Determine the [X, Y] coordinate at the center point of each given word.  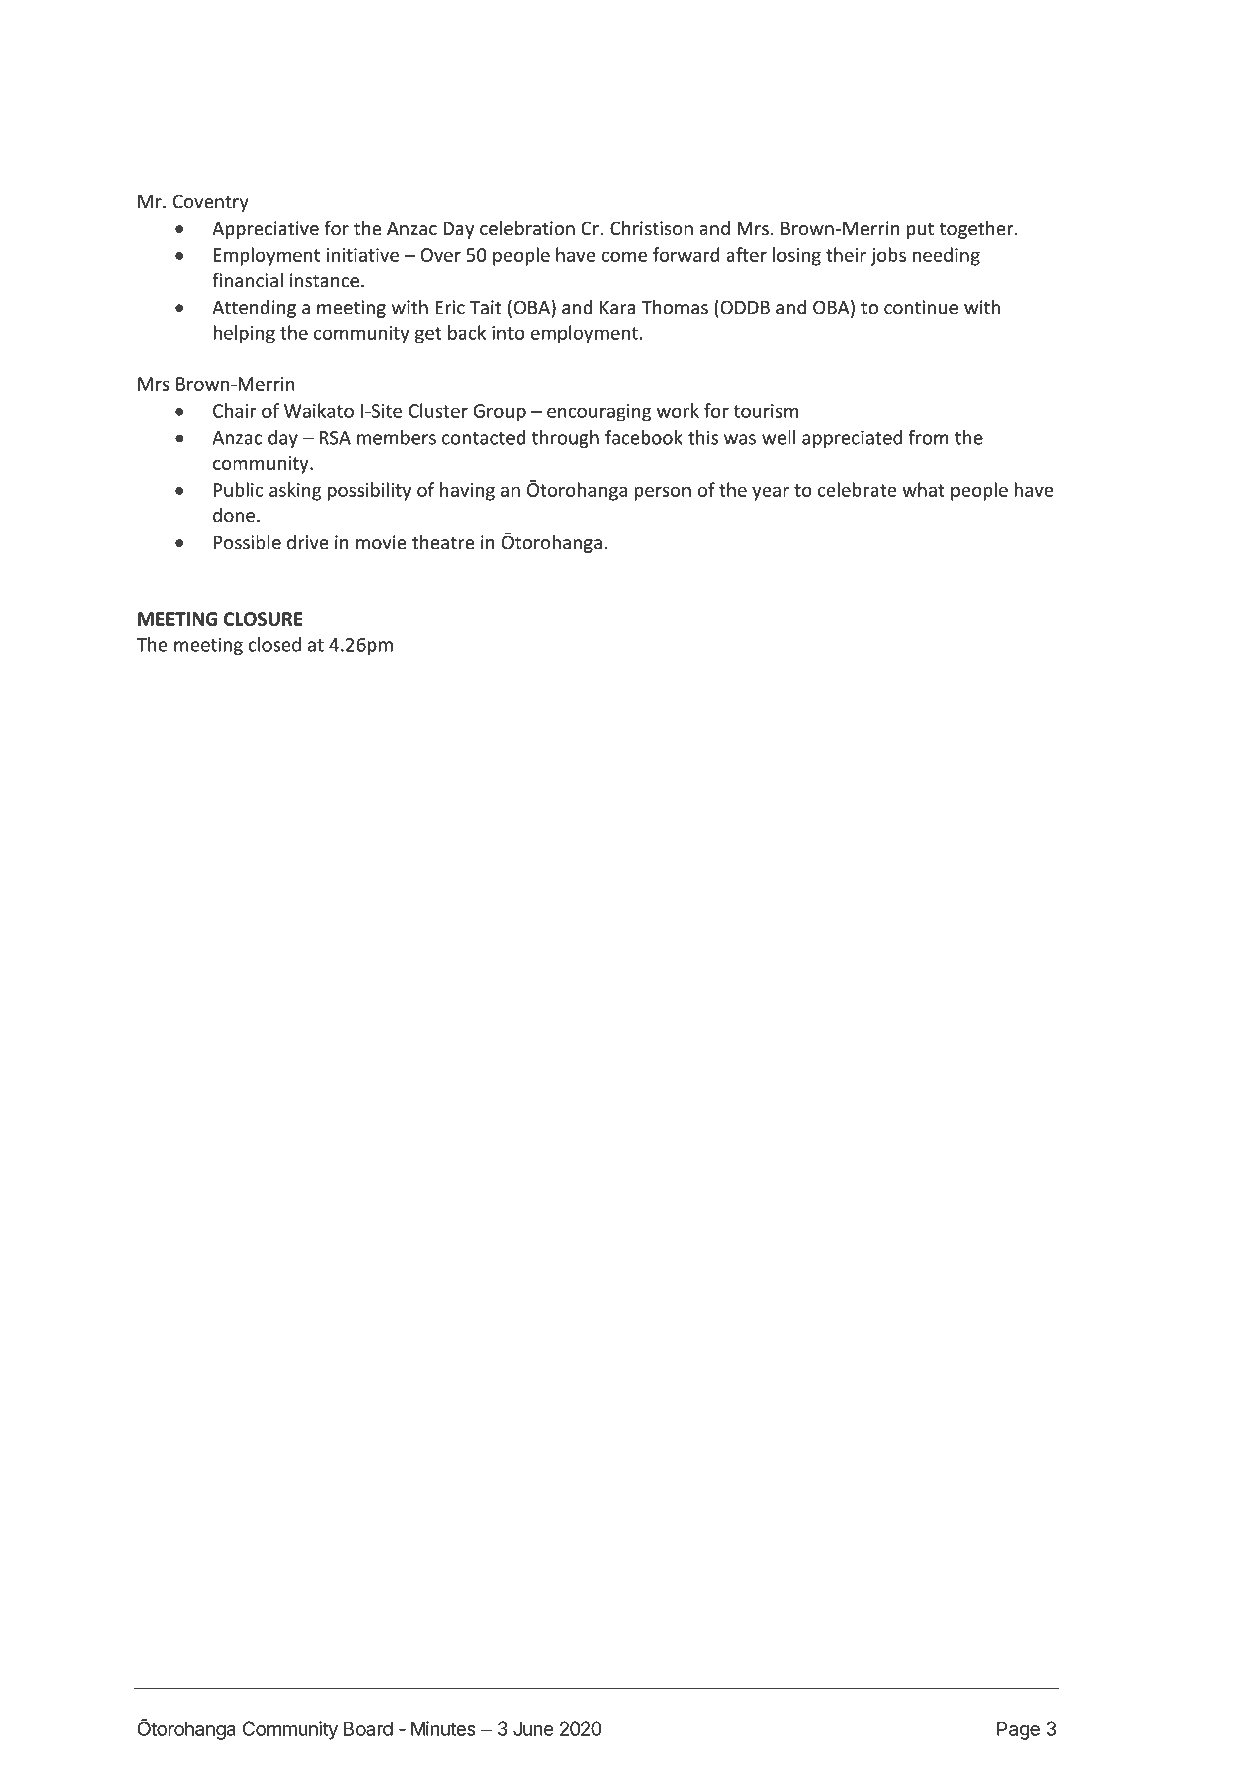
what [923, 489]
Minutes [443, 1728]
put [920, 230]
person [662, 493]
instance [326, 280]
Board [368, 1728]
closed [274, 644]
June [533, 1728]
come [624, 256]
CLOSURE [263, 619]
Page [1018, 1730]
